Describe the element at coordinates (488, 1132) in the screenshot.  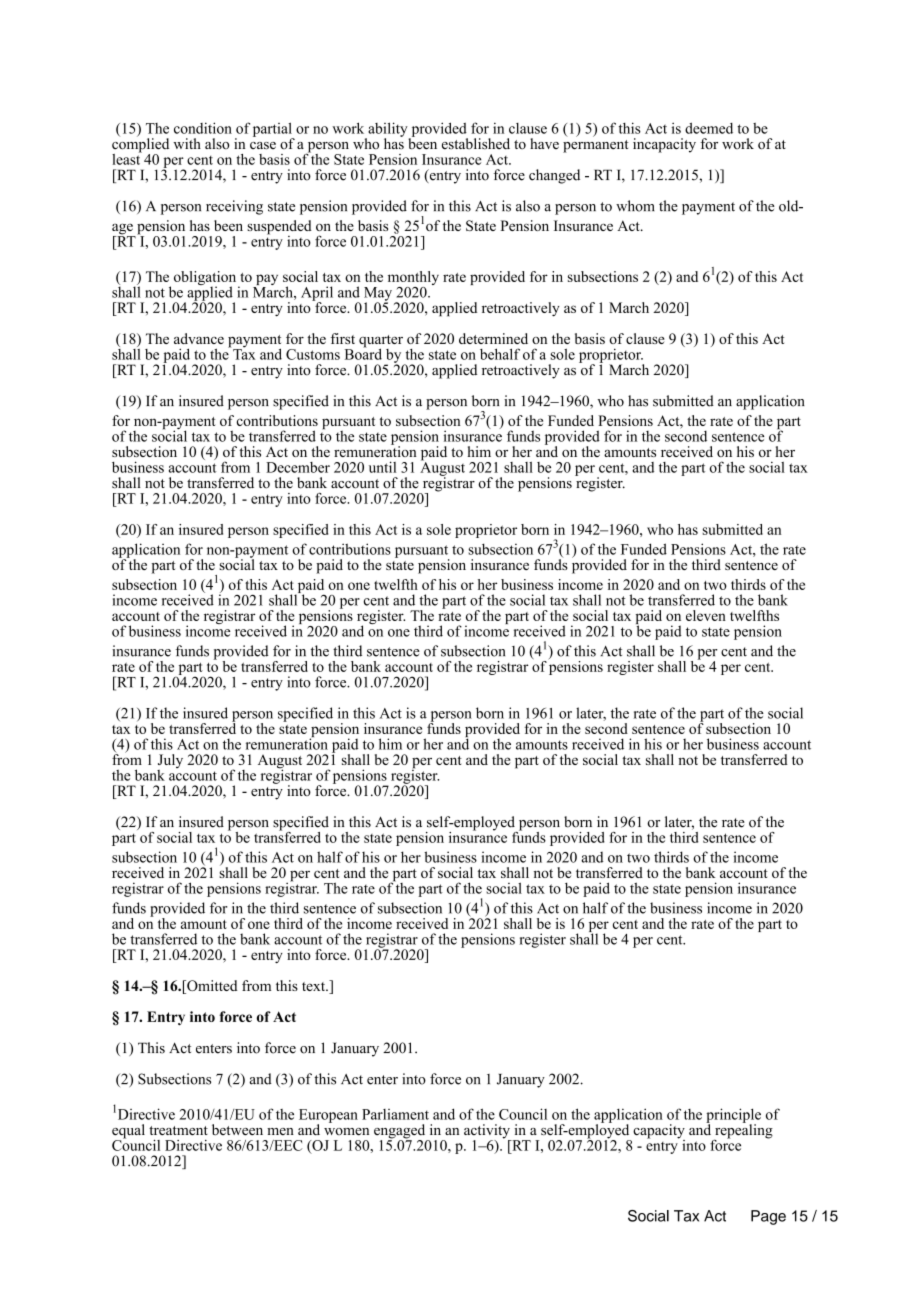
I see `activity` at that location.
